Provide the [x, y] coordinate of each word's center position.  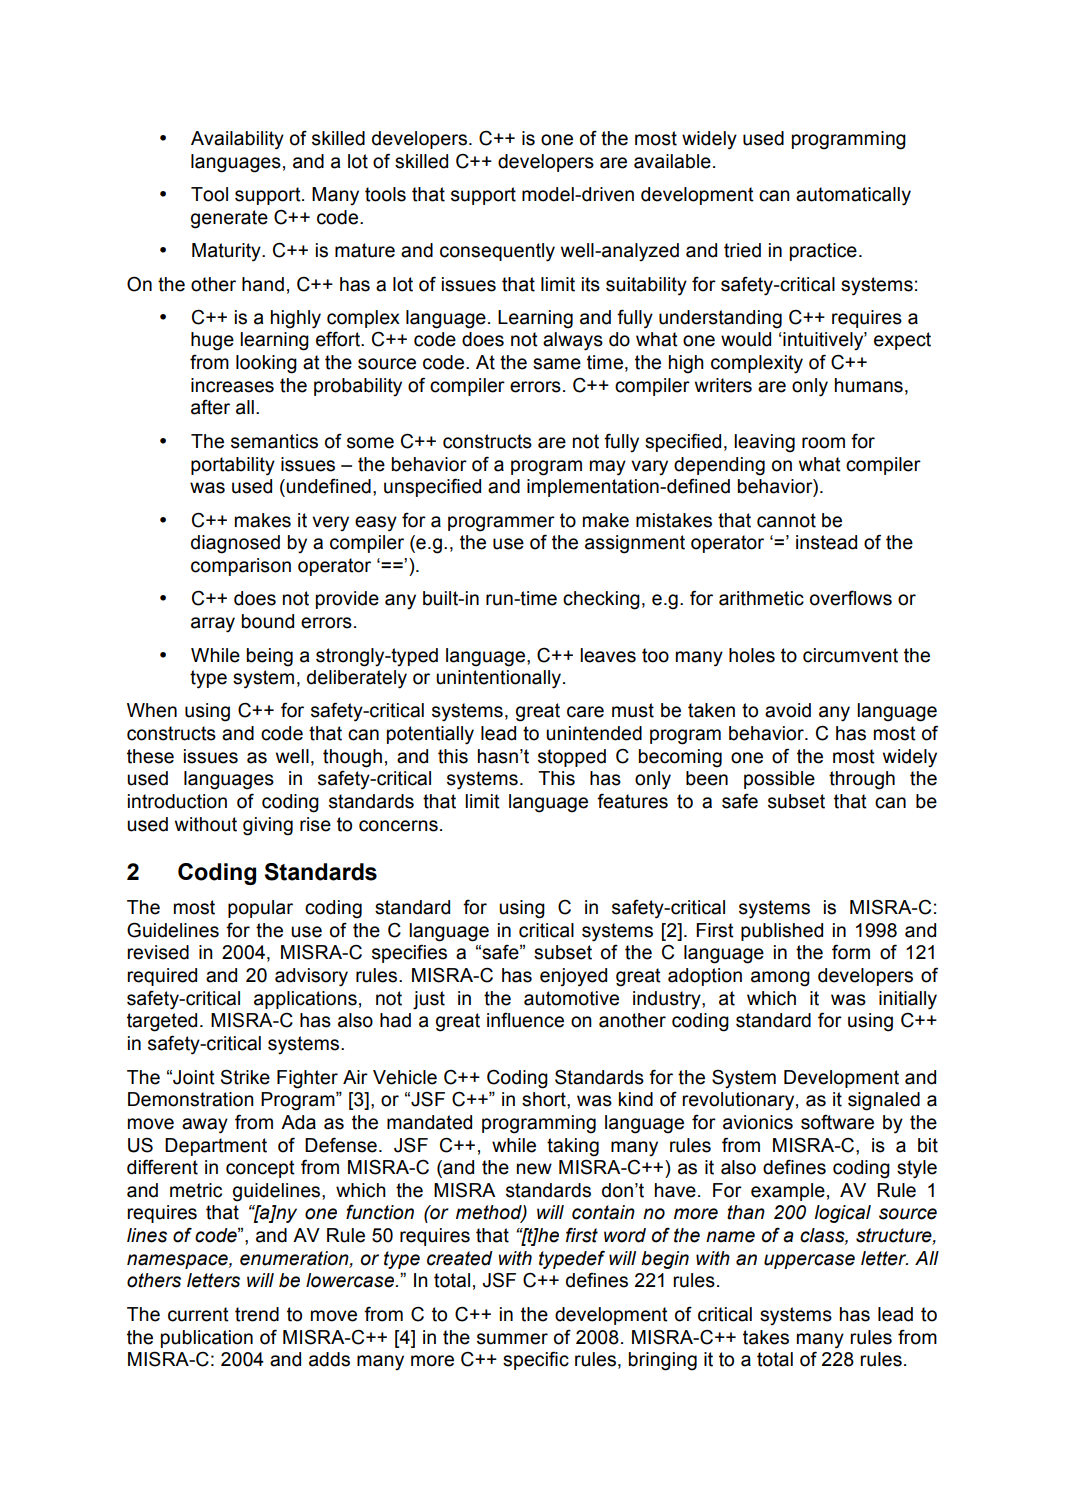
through [862, 780]
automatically [853, 196]
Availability [237, 140]
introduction [177, 801]
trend [257, 1314]
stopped [572, 758]
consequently [497, 252]
